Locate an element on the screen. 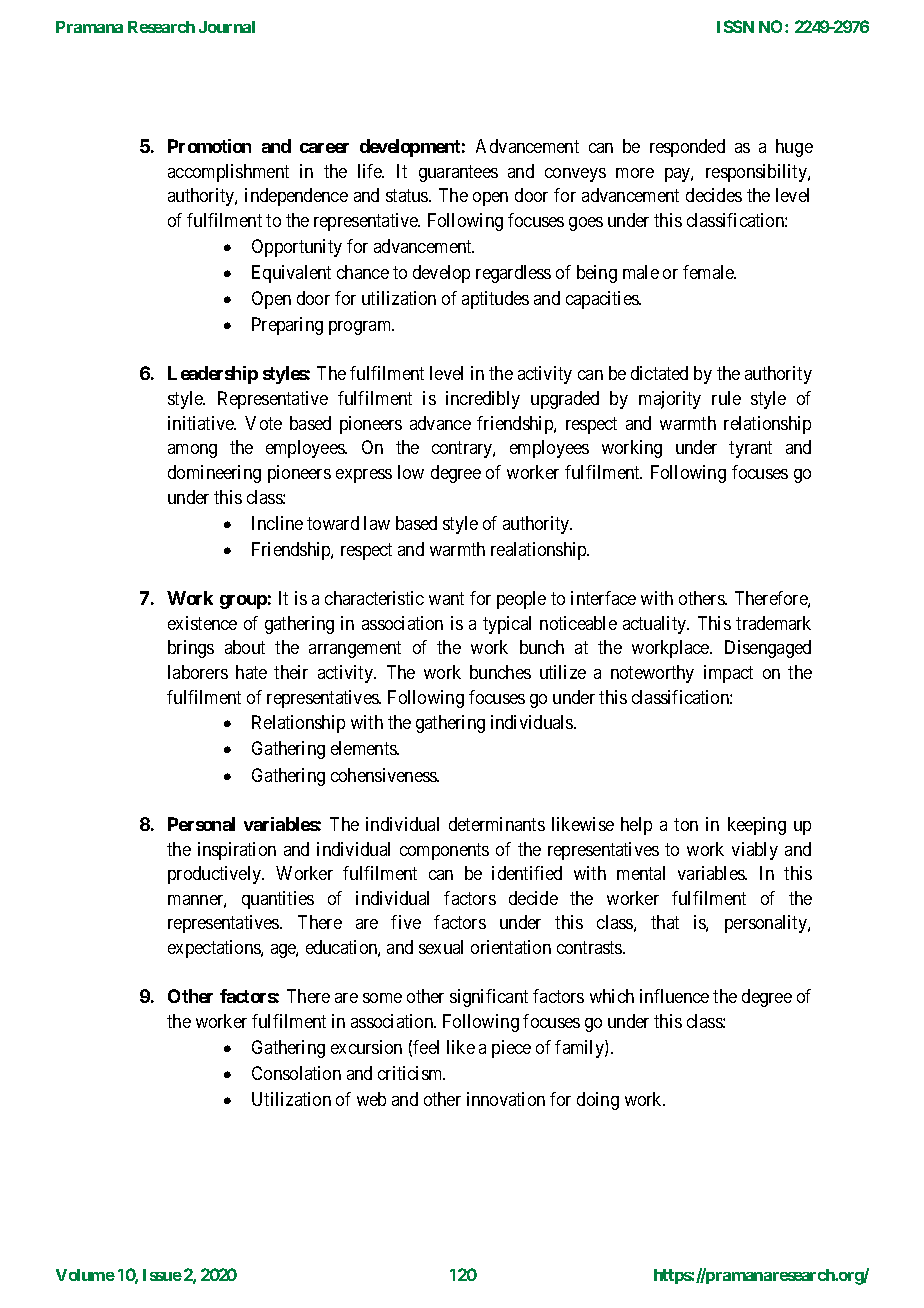 This screenshot has height=1308, width=924. ton is located at coordinates (686, 824).
